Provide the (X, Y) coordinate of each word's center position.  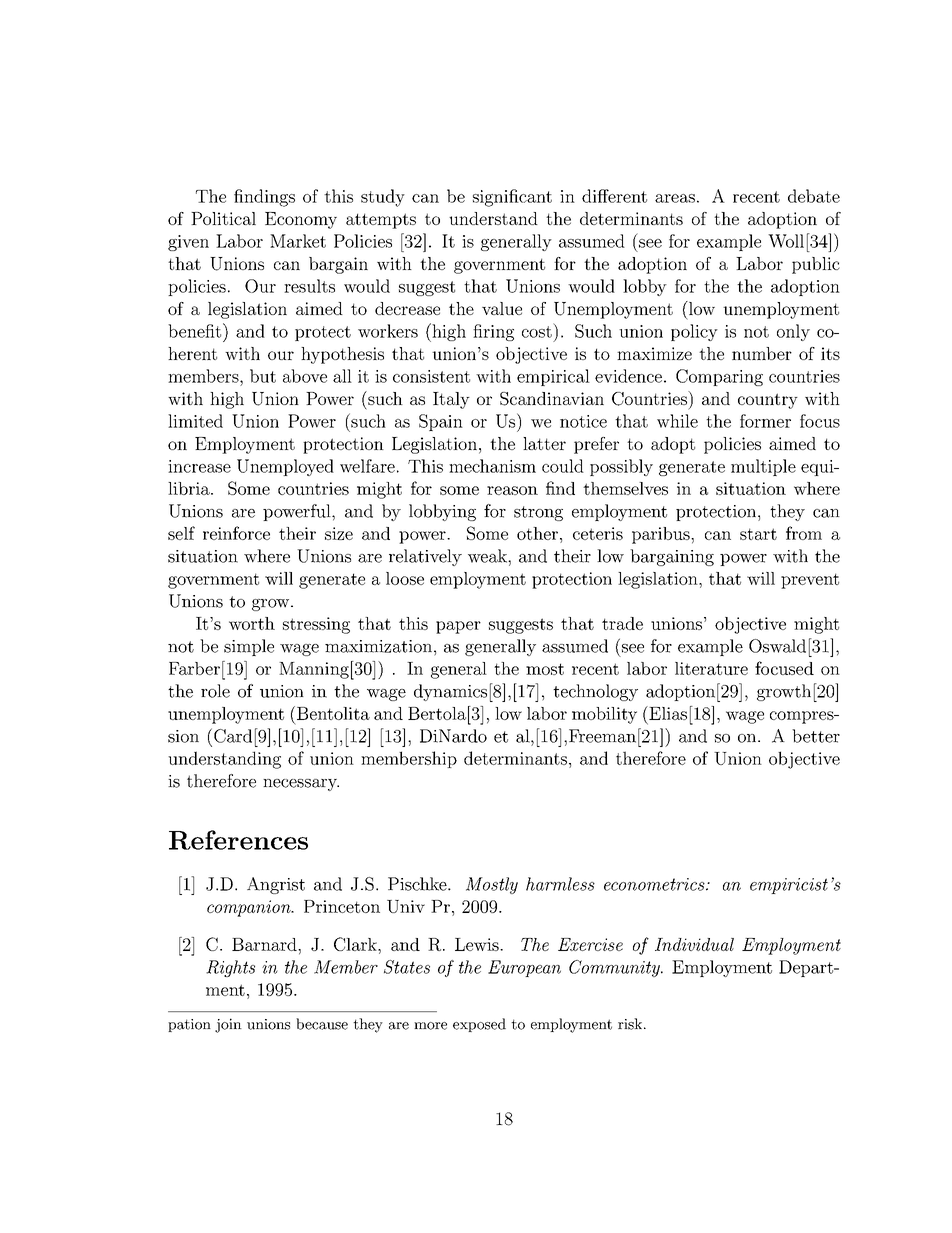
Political (223, 218)
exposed (479, 1025)
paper (458, 627)
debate (814, 196)
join (228, 1025)
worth (252, 623)
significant (512, 198)
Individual (694, 944)
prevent (810, 581)
